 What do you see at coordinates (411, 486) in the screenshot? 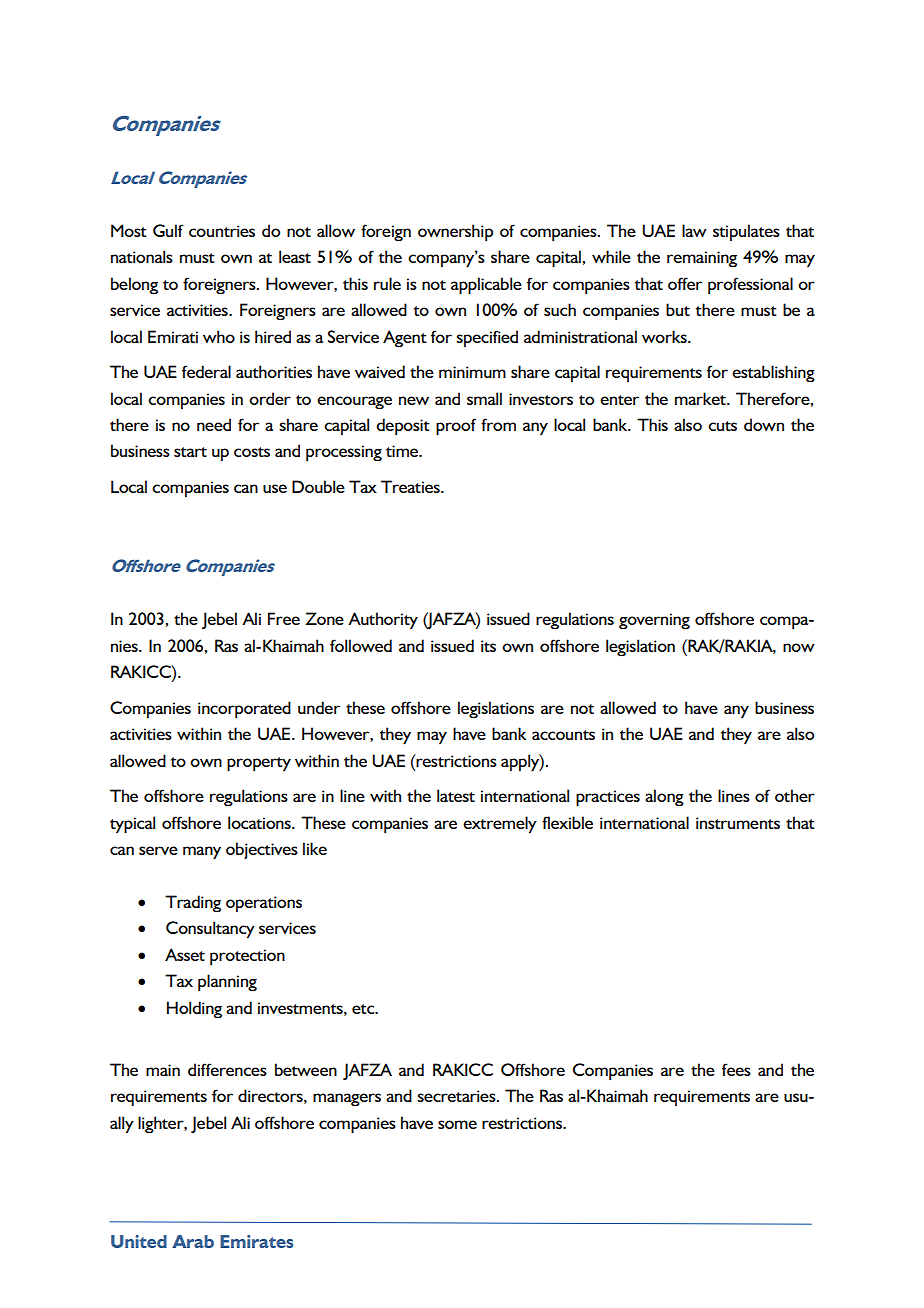
I see `Treaties` at bounding box center [411, 486].
